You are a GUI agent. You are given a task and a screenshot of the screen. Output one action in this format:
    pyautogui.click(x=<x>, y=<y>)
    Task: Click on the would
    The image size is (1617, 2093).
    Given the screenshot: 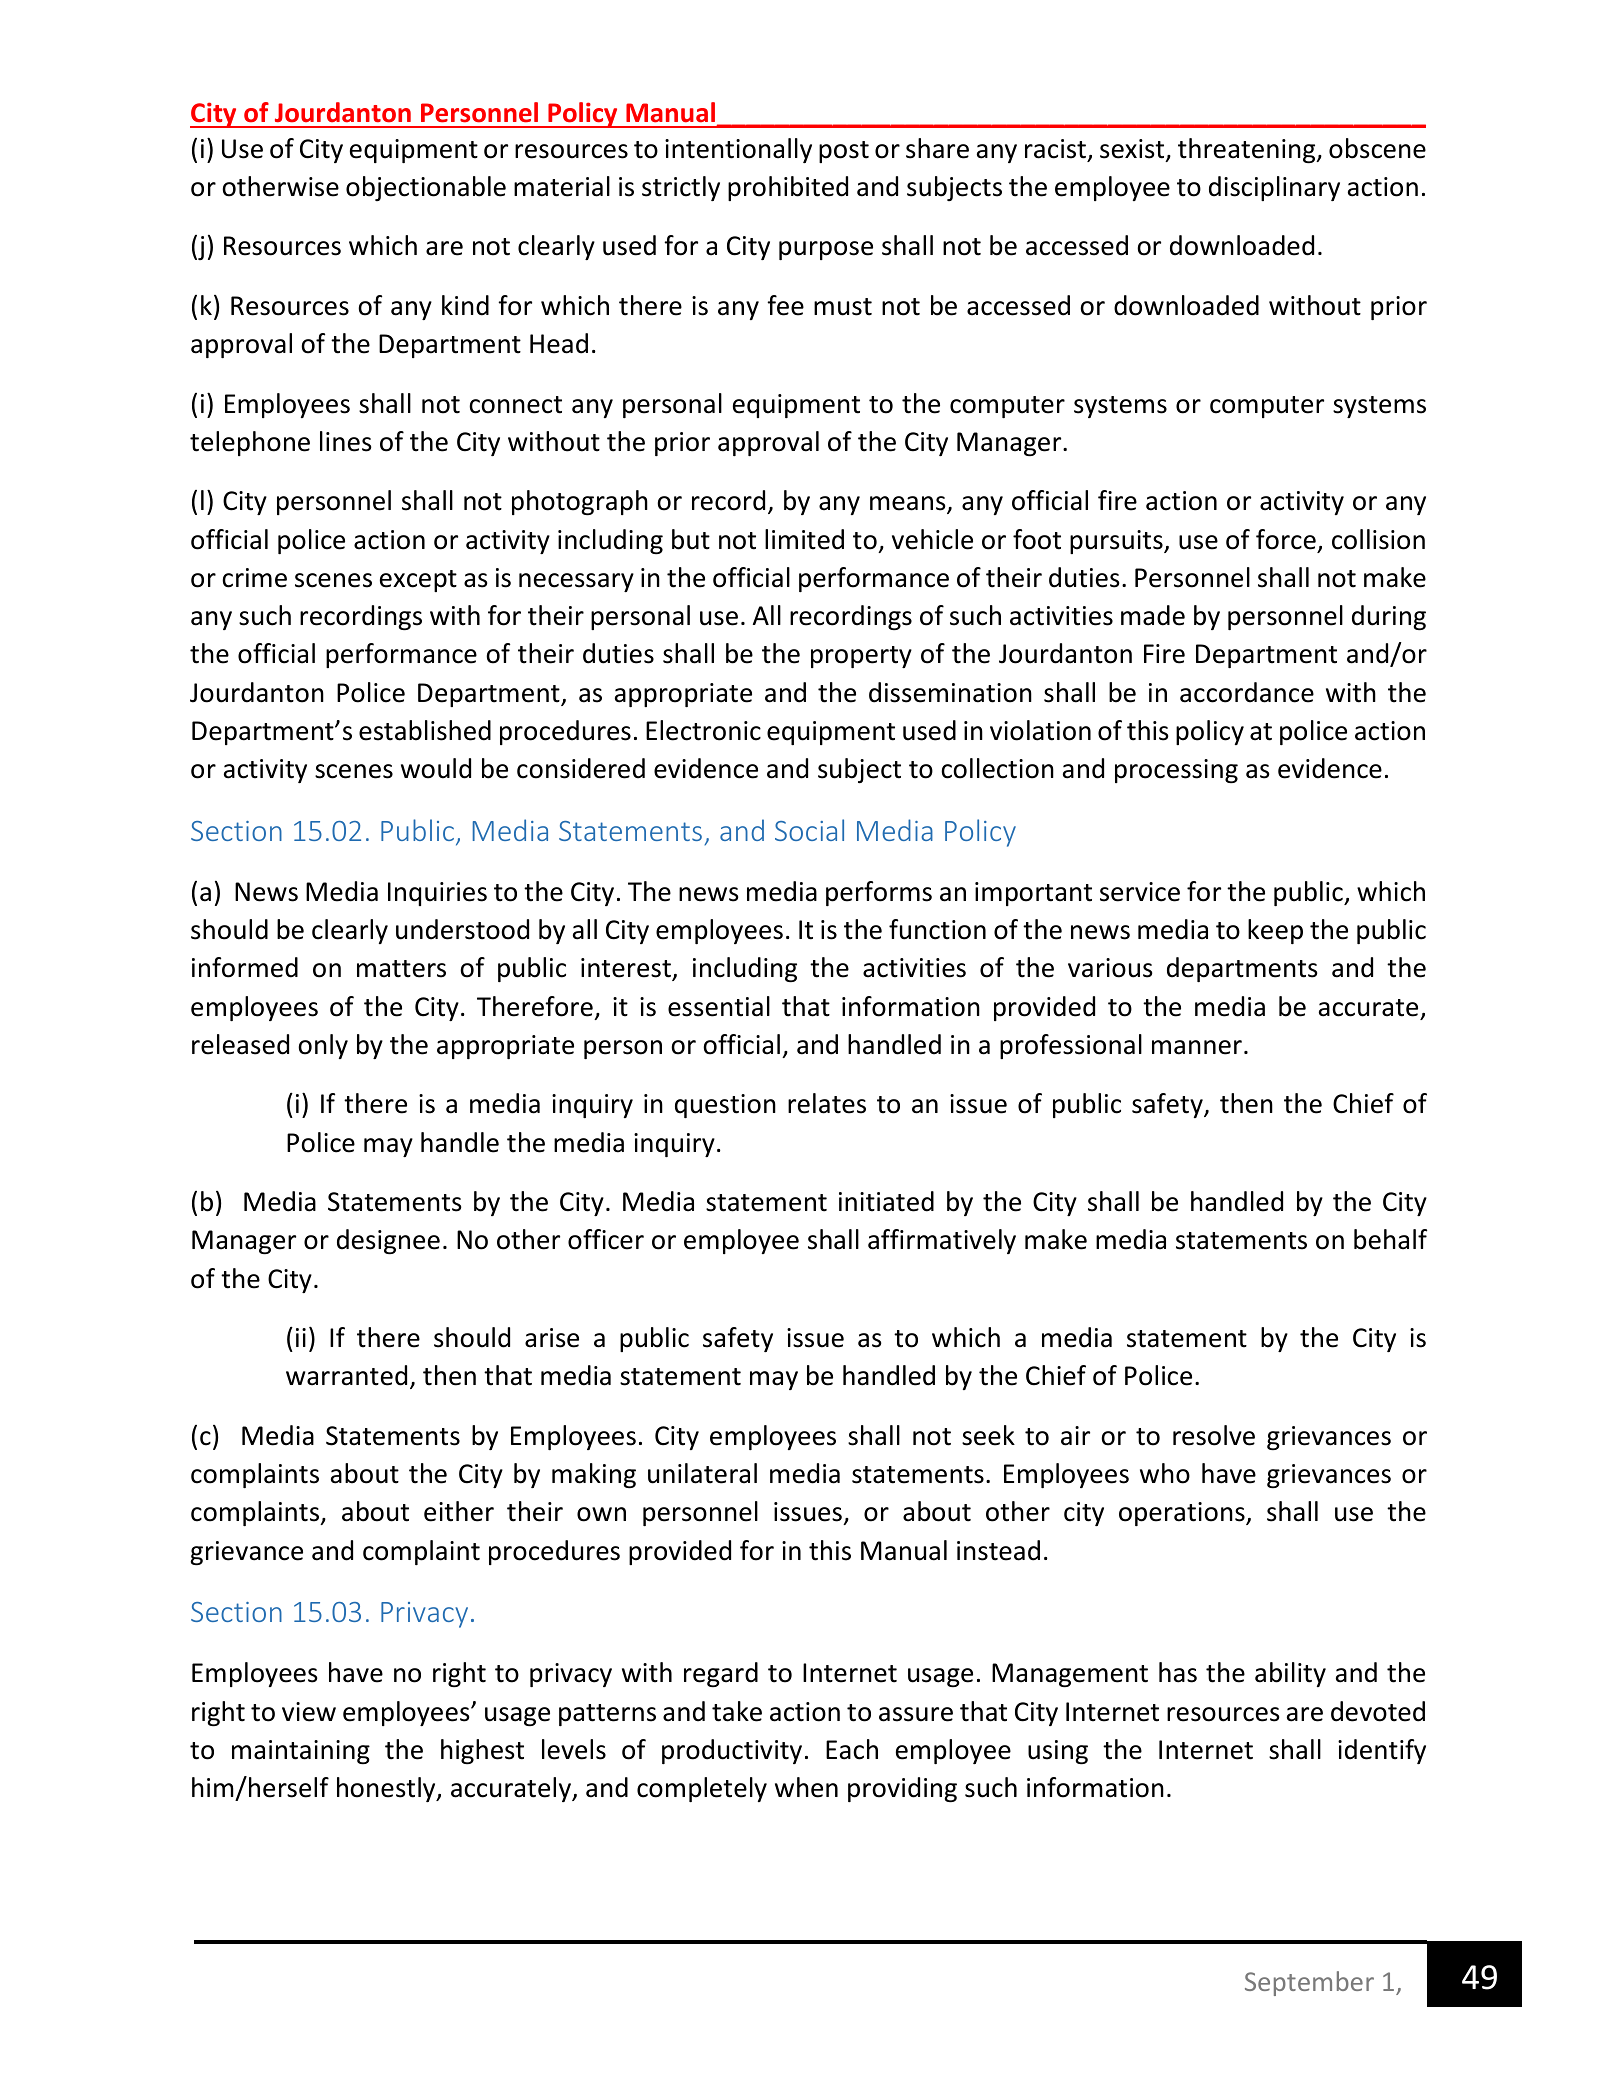 What is the action you would take?
    pyautogui.click(x=436, y=768)
